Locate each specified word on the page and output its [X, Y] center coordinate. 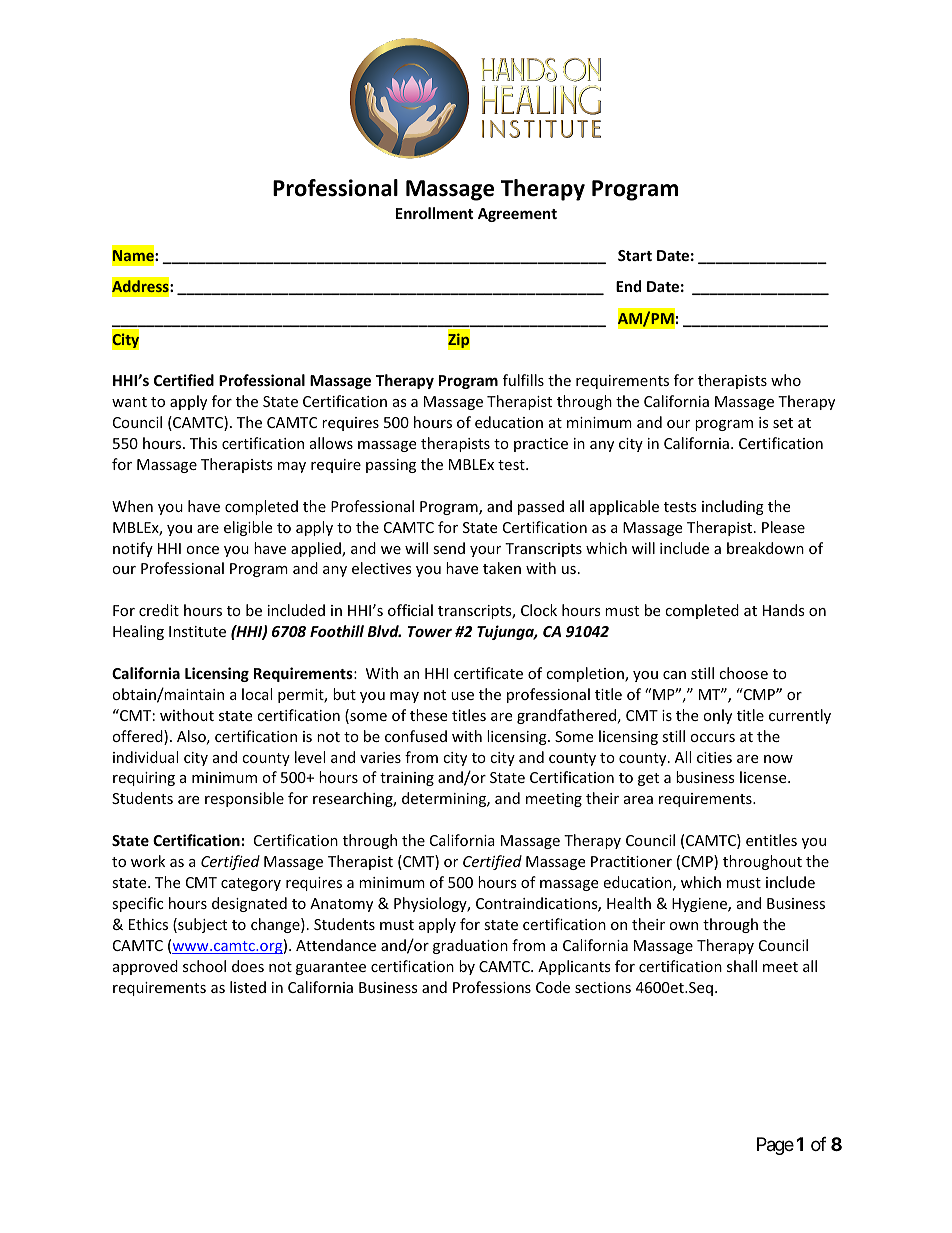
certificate [488, 673]
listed [248, 987]
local [257, 694]
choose [743, 673]
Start [635, 255]
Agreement [517, 215]
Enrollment [435, 213]
